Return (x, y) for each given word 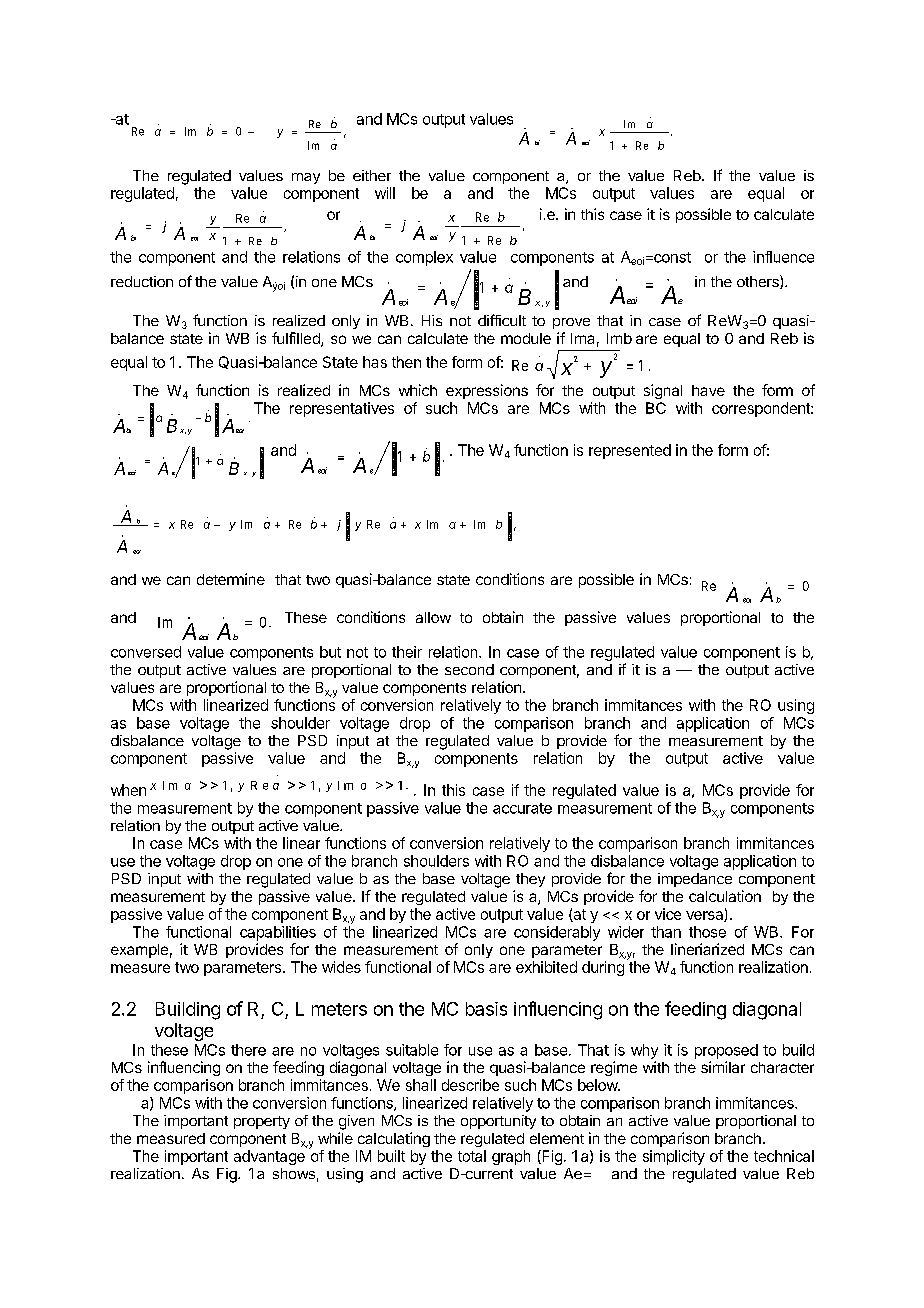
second (469, 669)
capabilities (278, 933)
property (262, 1122)
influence (783, 257)
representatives (342, 409)
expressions (487, 391)
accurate (522, 808)
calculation (725, 896)
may (306, 178)
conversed (146, 652)
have (708, 390)
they (530, 880)
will (385, 193)
